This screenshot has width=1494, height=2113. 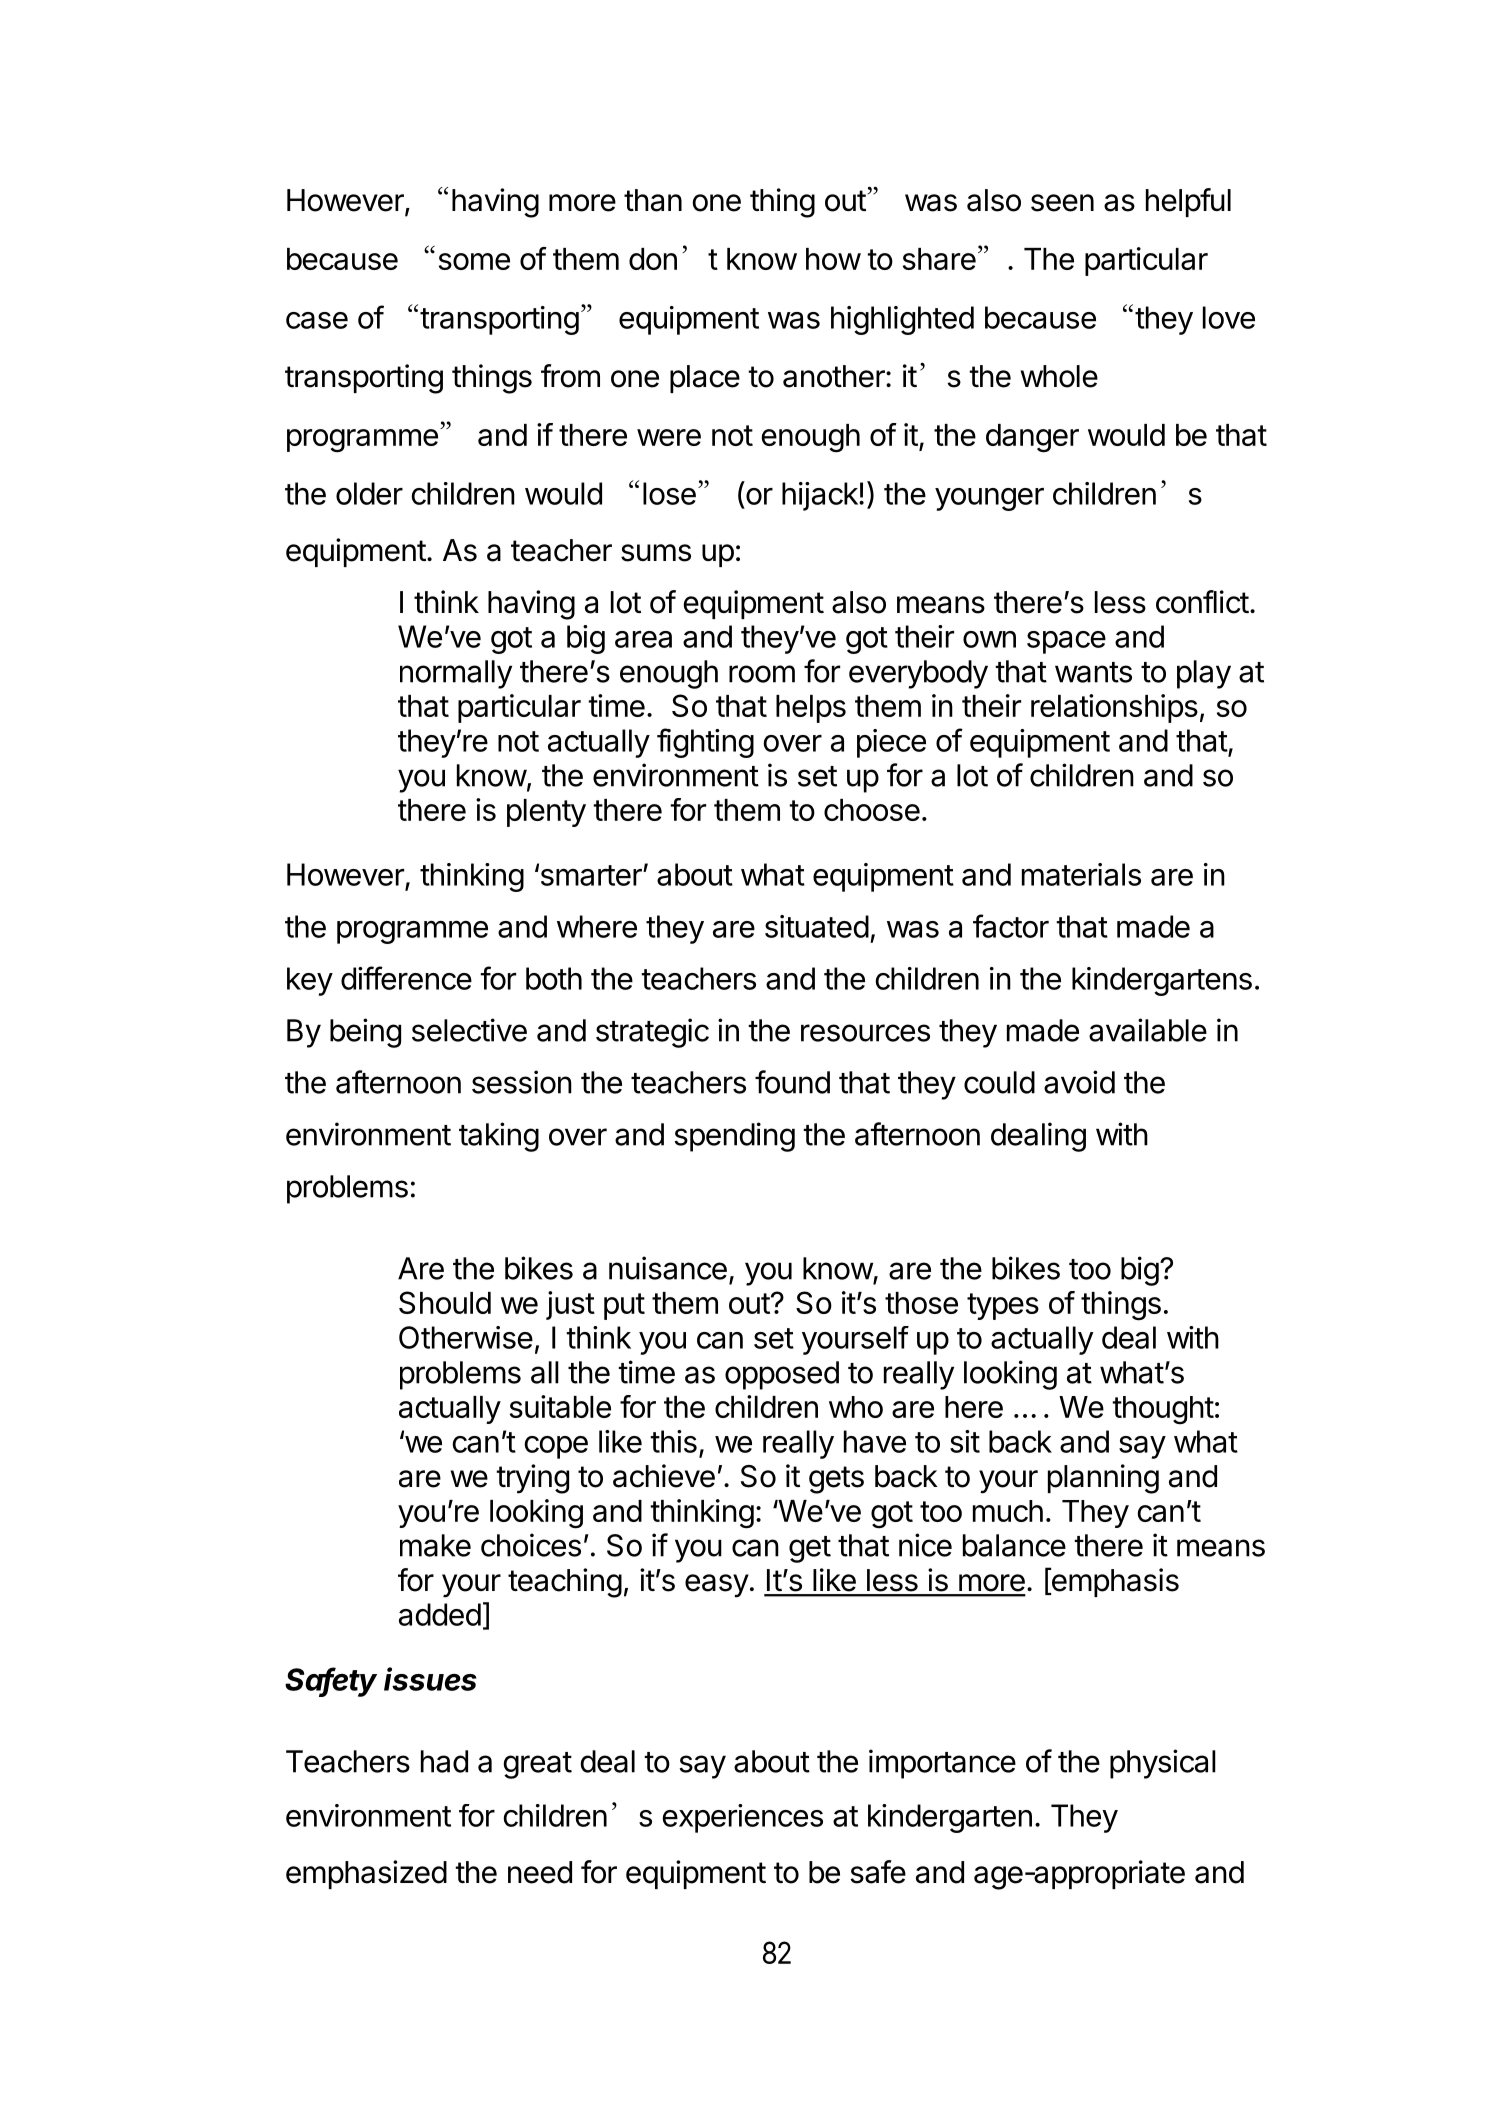 What do you see at coordinates (444, 1761) in the screenshot?
I see `had` at bounding box center [444, 1761].
